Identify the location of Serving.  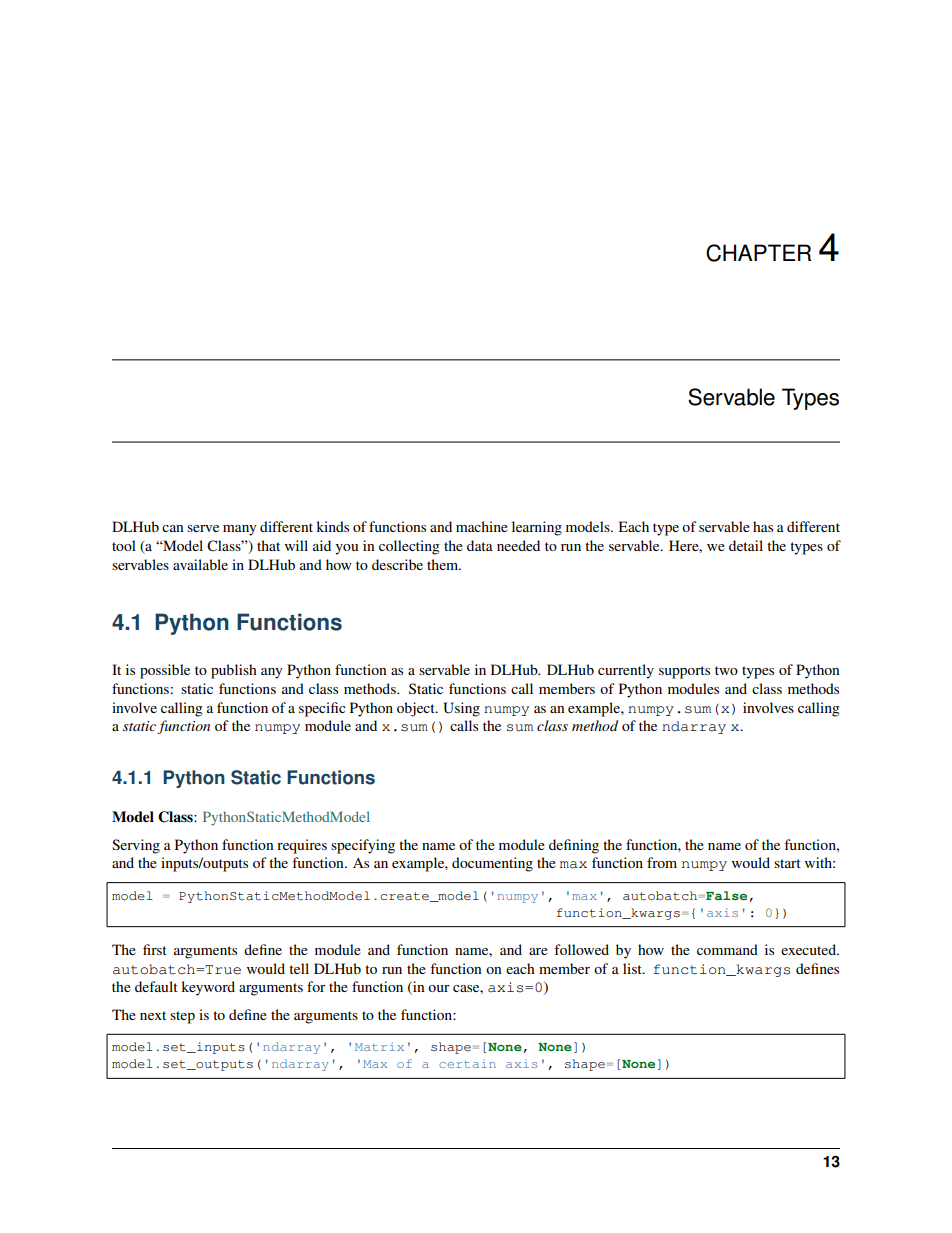
(136, 846).
